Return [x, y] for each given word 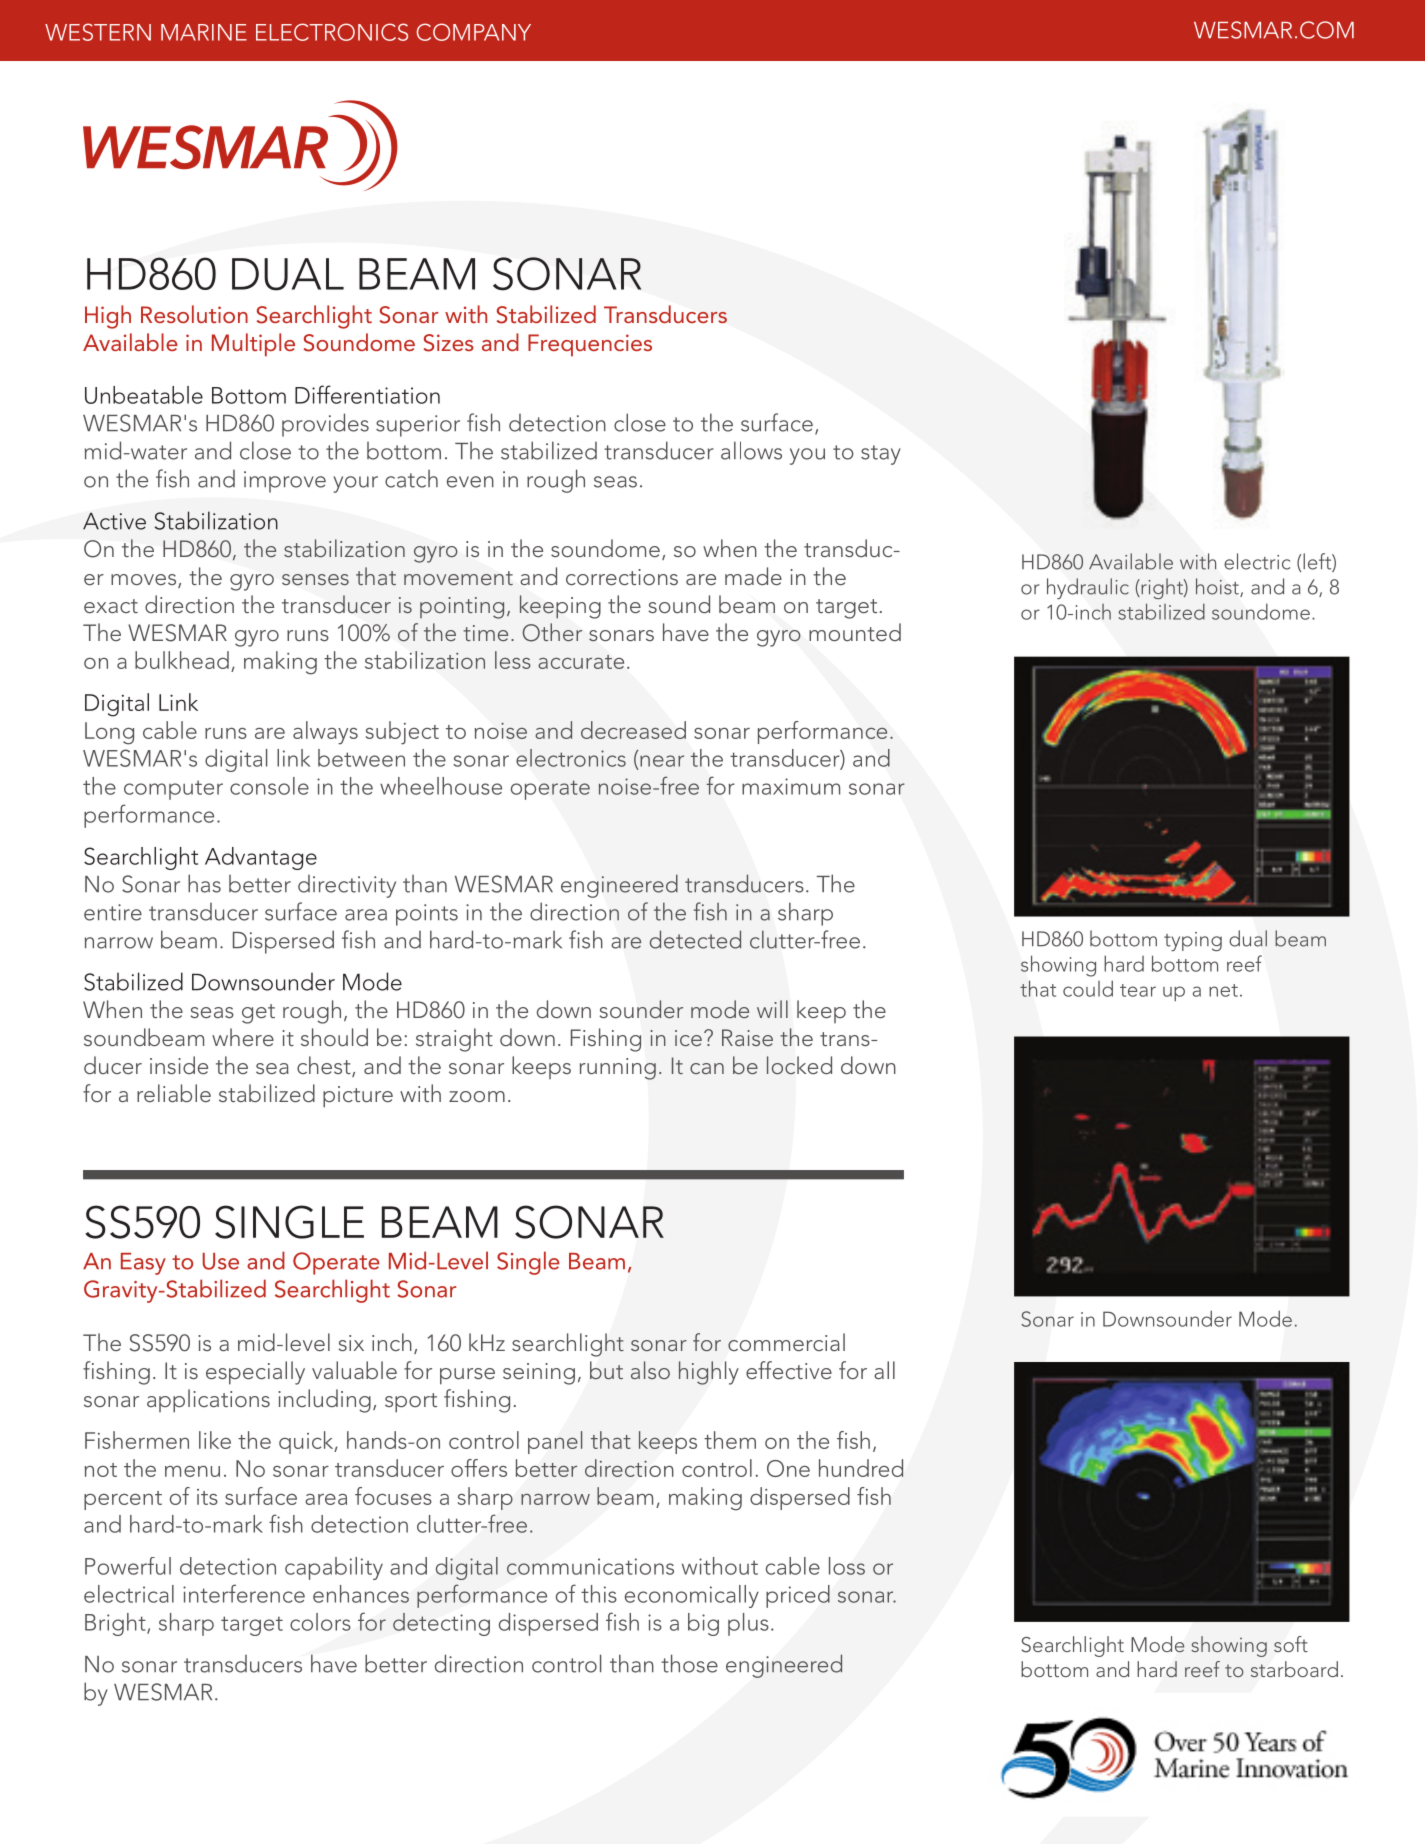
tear [1138, 990]
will [772, 1009]
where [243, 1037]
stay [881, 455]
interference [244, 1593]
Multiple [253, 345]
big [703, 1624]
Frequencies [590, 345]
